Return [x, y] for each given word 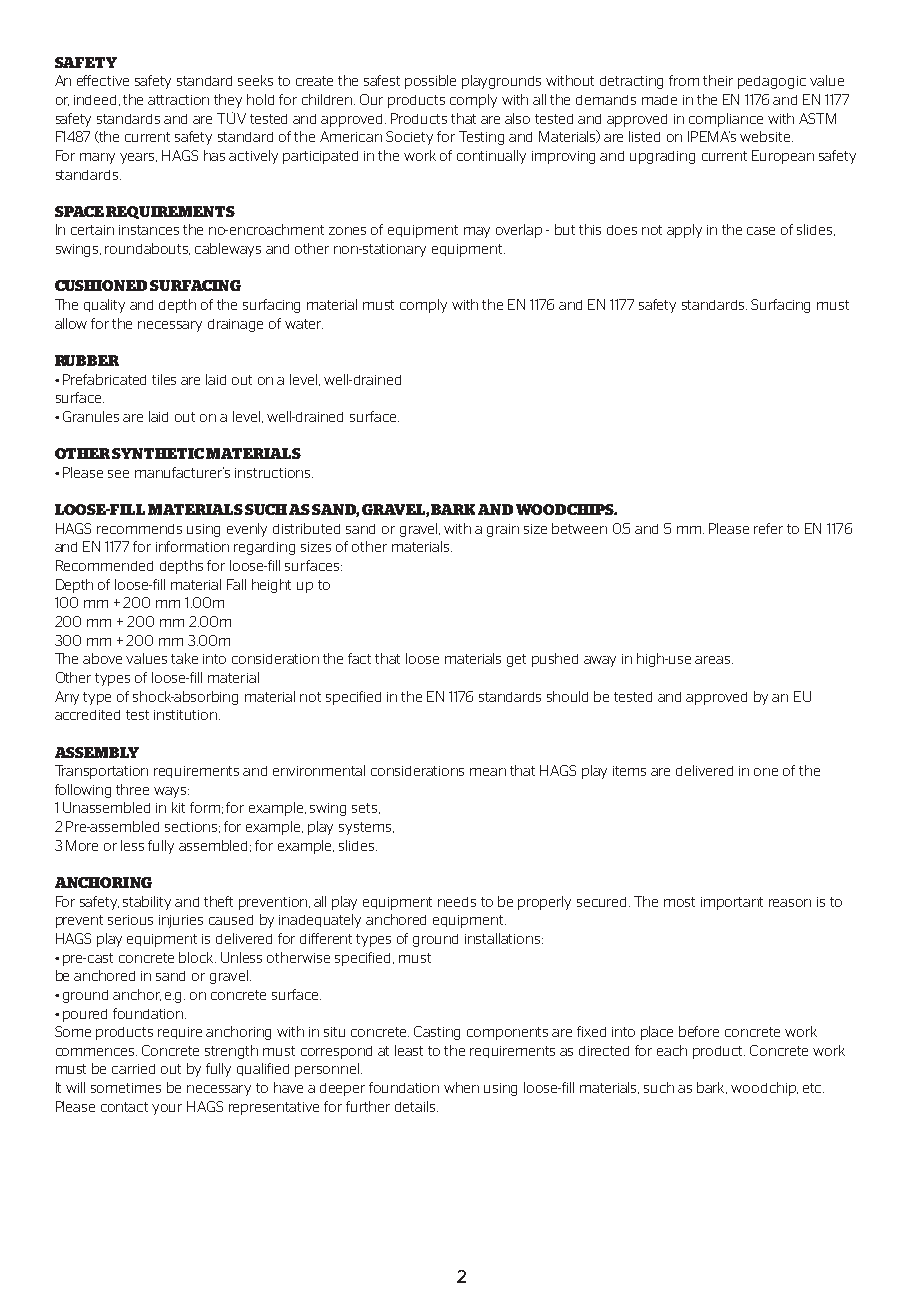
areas [714, 660]
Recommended [104, 565]
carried [133, 1069]
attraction [178, 100]
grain [503, 530]
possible [430, 82]
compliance [726, 120]
